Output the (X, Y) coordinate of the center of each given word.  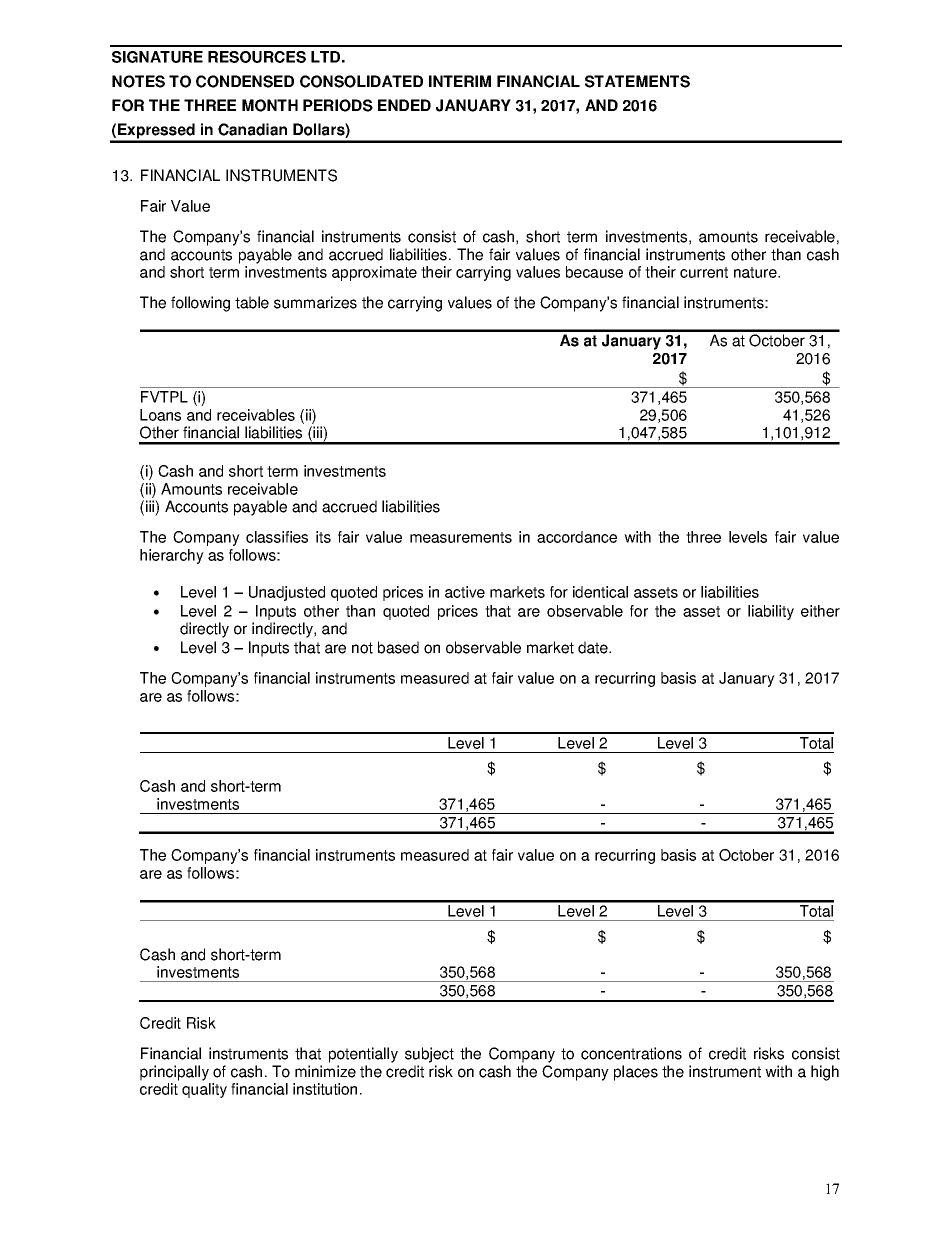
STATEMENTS (637, 81)
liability (771, 612)
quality (204, 1090)
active (465, 592)
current (704, 272)
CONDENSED (245, 81)
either (820, 611)
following (200, 304)
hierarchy (172, 556)
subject (429, 1055)
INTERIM (460, 81)
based (398, 647)
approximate (374, 273)
